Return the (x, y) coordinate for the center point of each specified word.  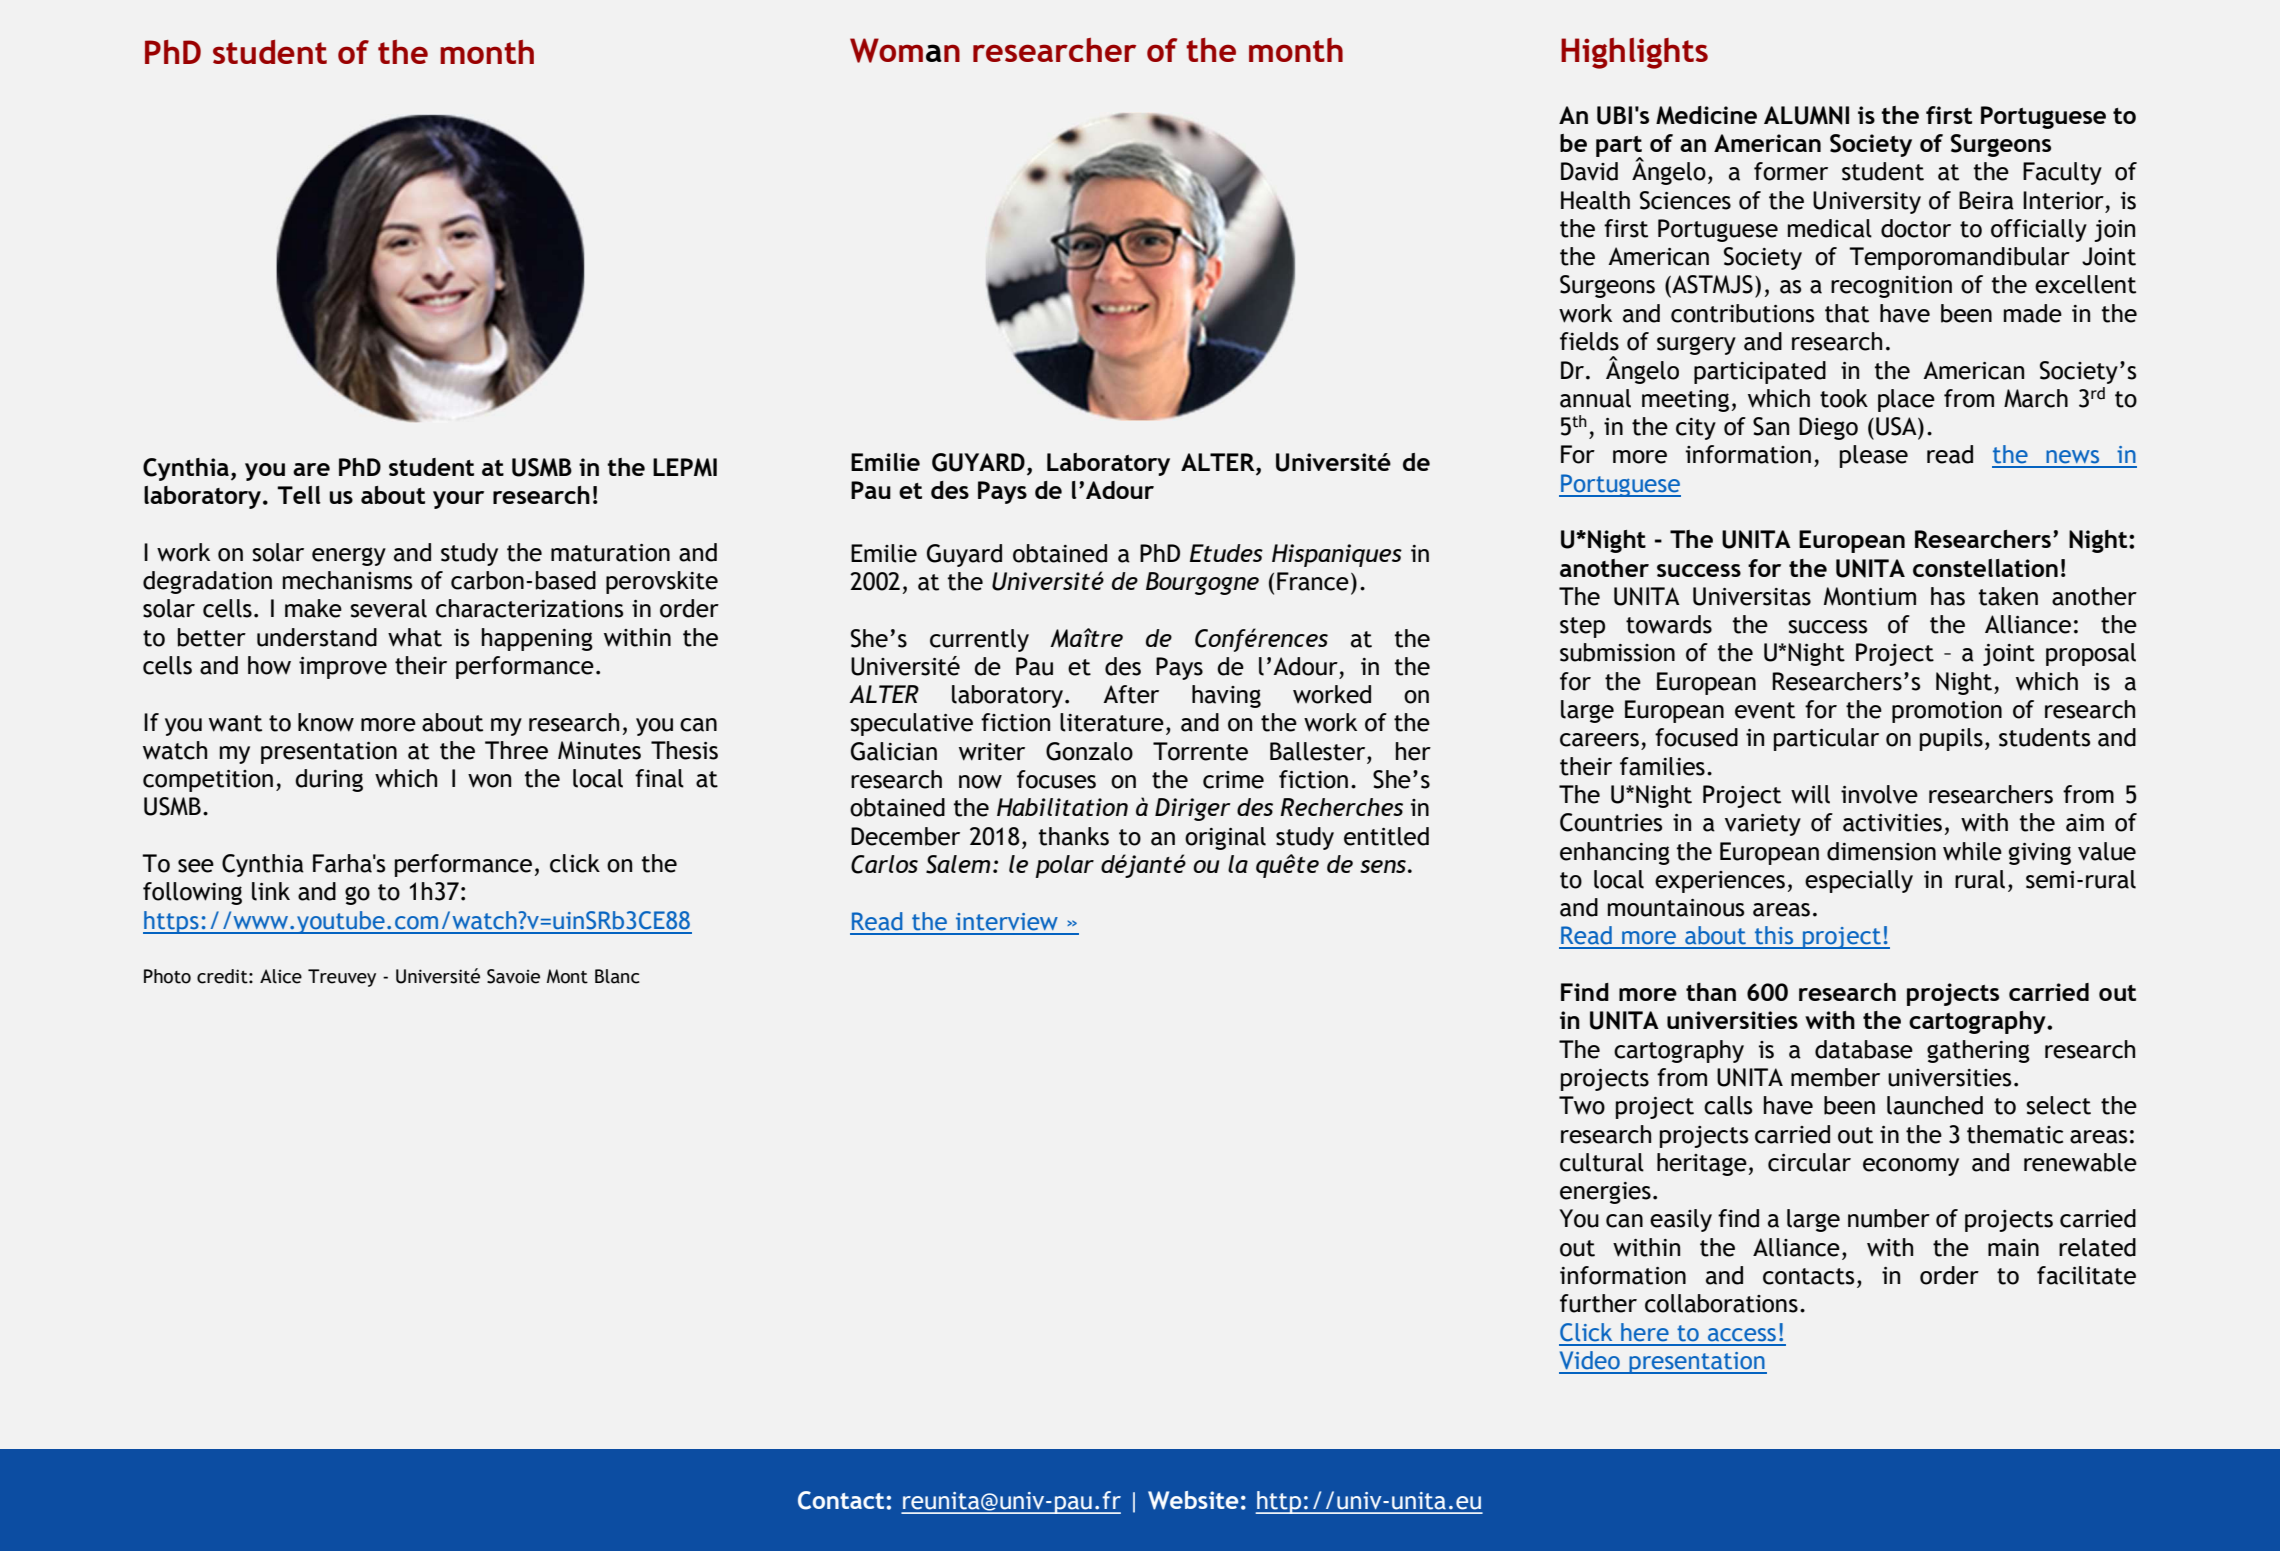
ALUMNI (1806, 115)
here (1645, 1332)
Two (1582, 1105)
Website (1193, 1500)
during (329, 780)
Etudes (1226, 553)
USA (1897, 426)
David (1589, 171)
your (458, 500)
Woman (905, 50)
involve (1879, 794)
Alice (281, 976)
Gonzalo (1089, 751)
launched (1935, 1105)
